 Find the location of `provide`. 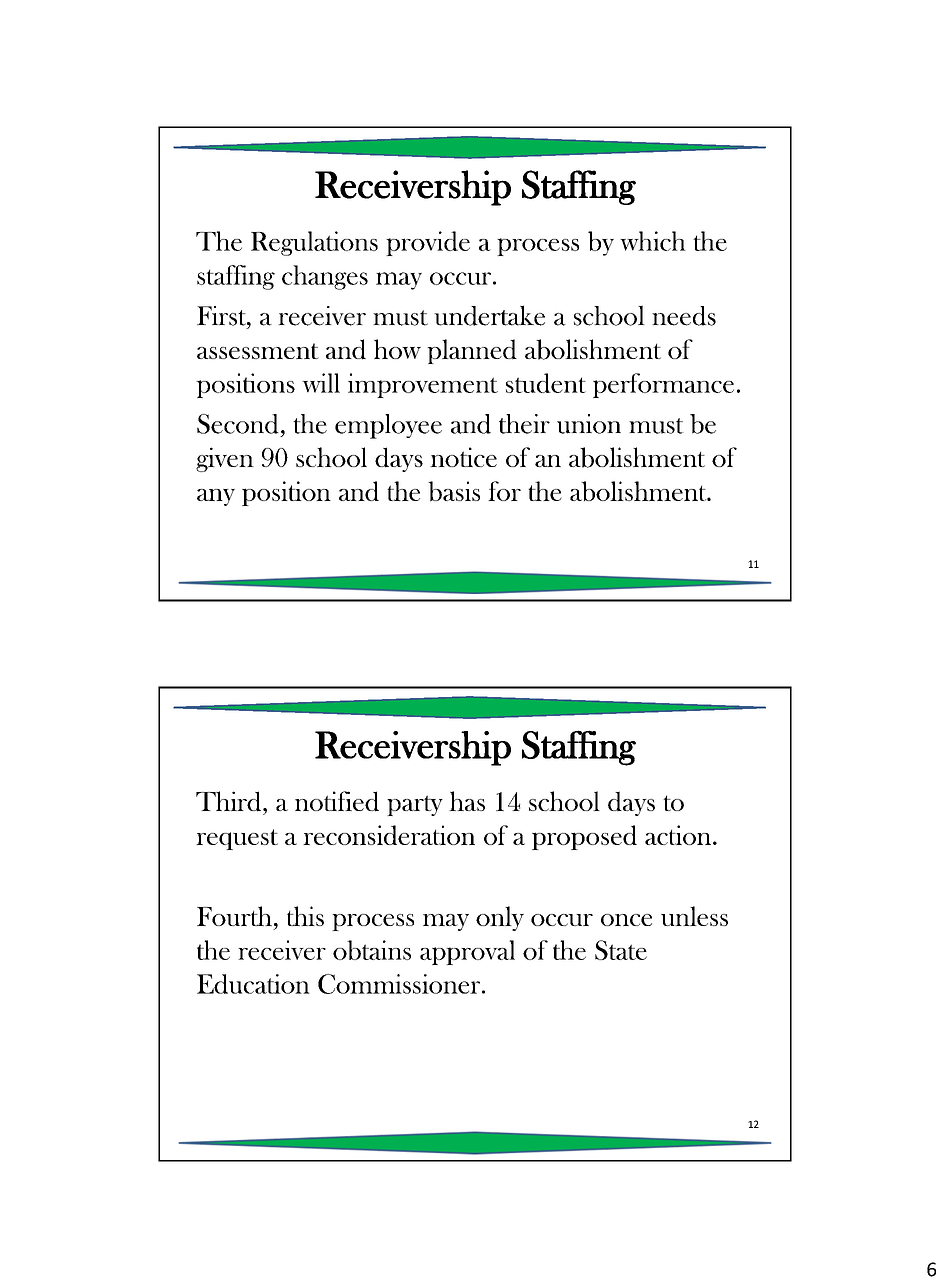

provide is located at coordinates (428, 243).
